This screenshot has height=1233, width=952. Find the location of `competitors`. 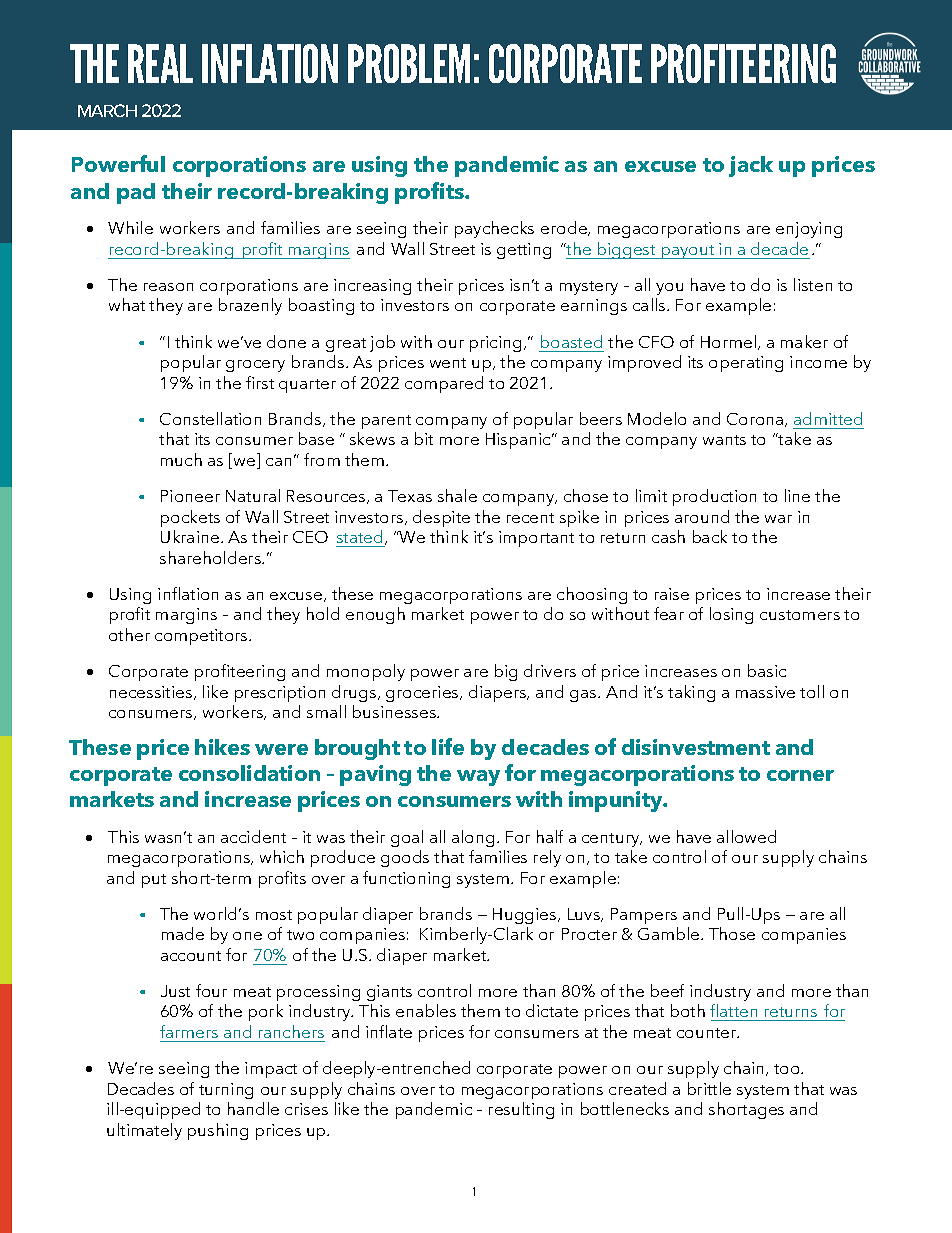

competitors is located at coordinates (202, 637).
